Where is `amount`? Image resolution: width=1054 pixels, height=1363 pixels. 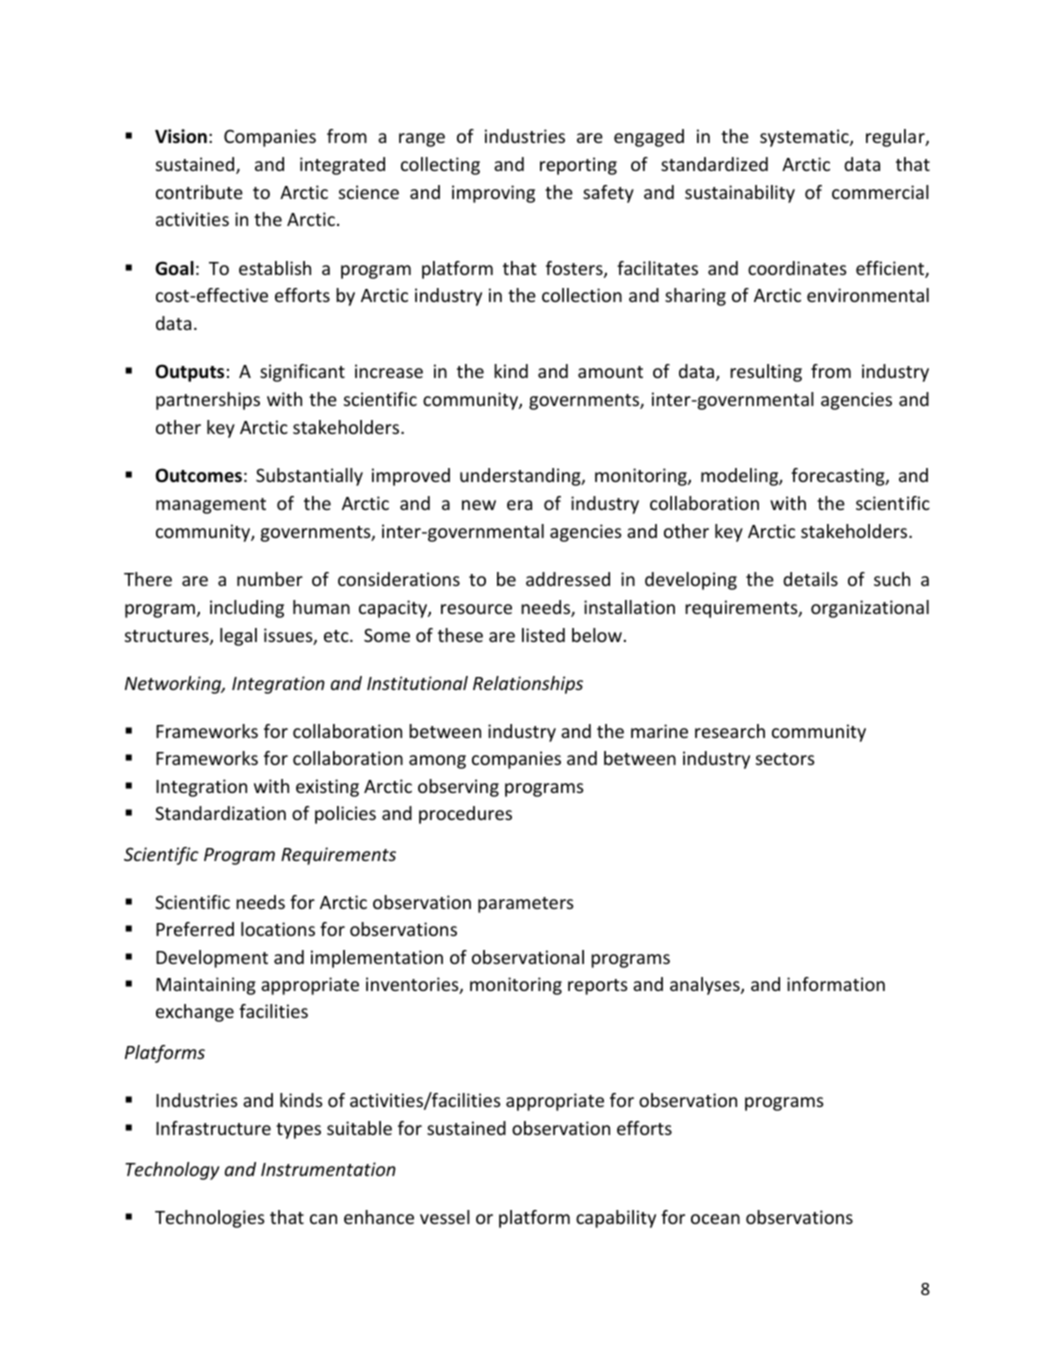
amount is located at coordinates (610, 372).
